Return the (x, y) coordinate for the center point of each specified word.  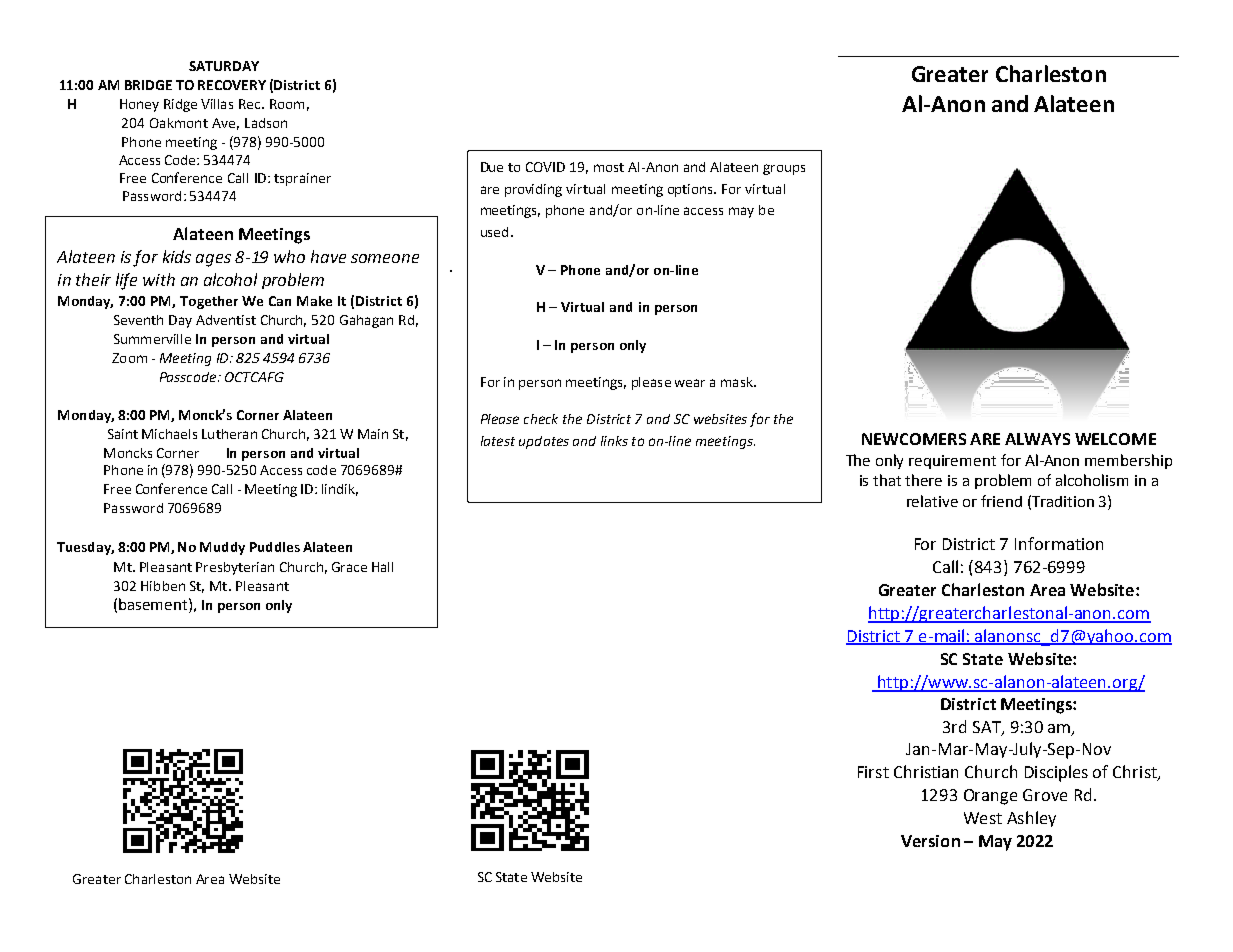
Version (930, 841)
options (692, 190)
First (873, 772)
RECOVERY (232, 85)
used (494, 232)
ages (213, 260)
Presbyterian (235, 568)
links (614, 441)
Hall (382, 567)
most (609, 167)
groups (784, 169)
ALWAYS (1037, 439)
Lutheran (229, 434)
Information (1059, 543)
